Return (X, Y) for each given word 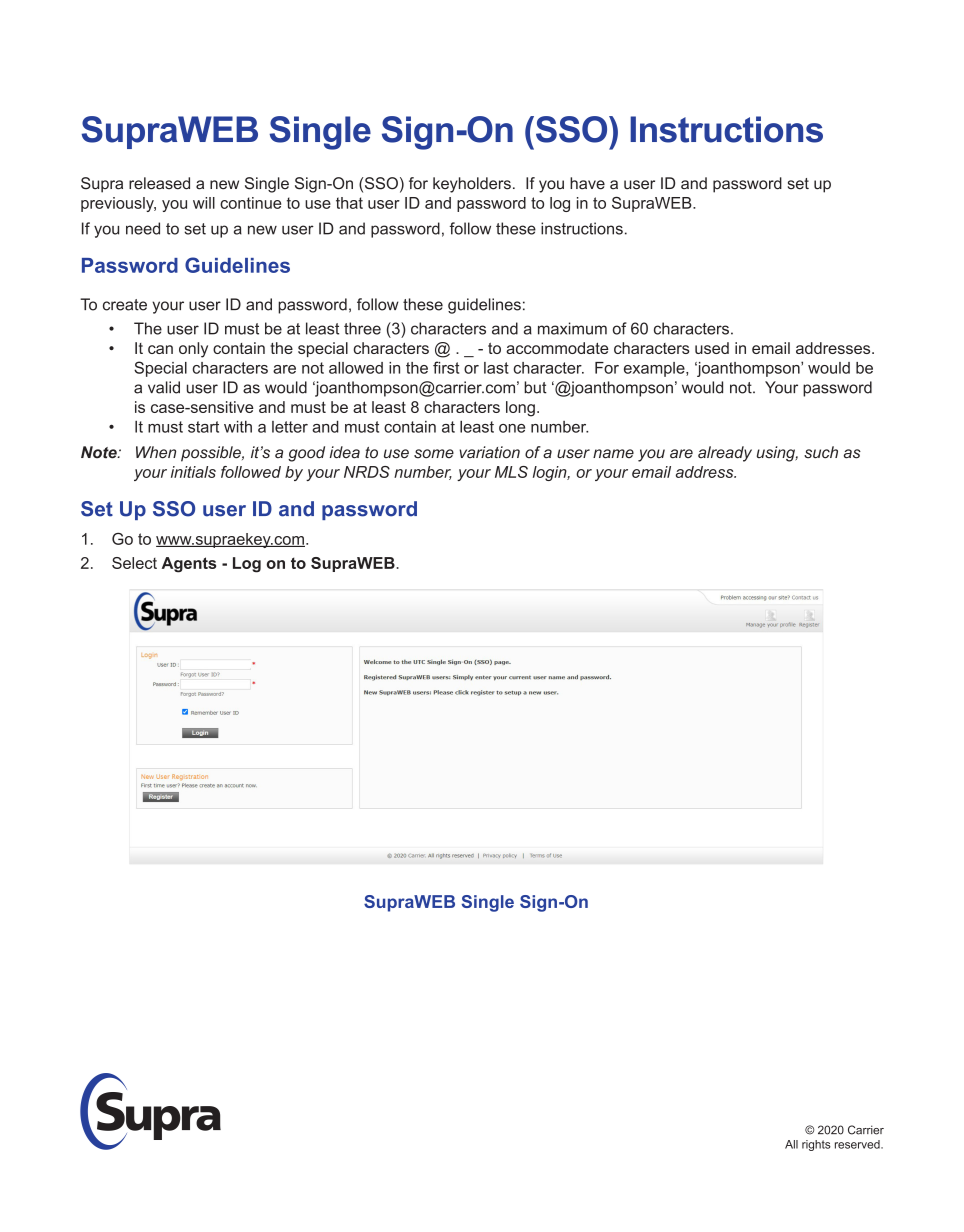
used (712, 348)
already (725, 454)
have (587, 183)
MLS (511, 472)
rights (816, 1145)
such (821, 452)
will (204, 203)
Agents (189, 565)
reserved (858, 1144)
